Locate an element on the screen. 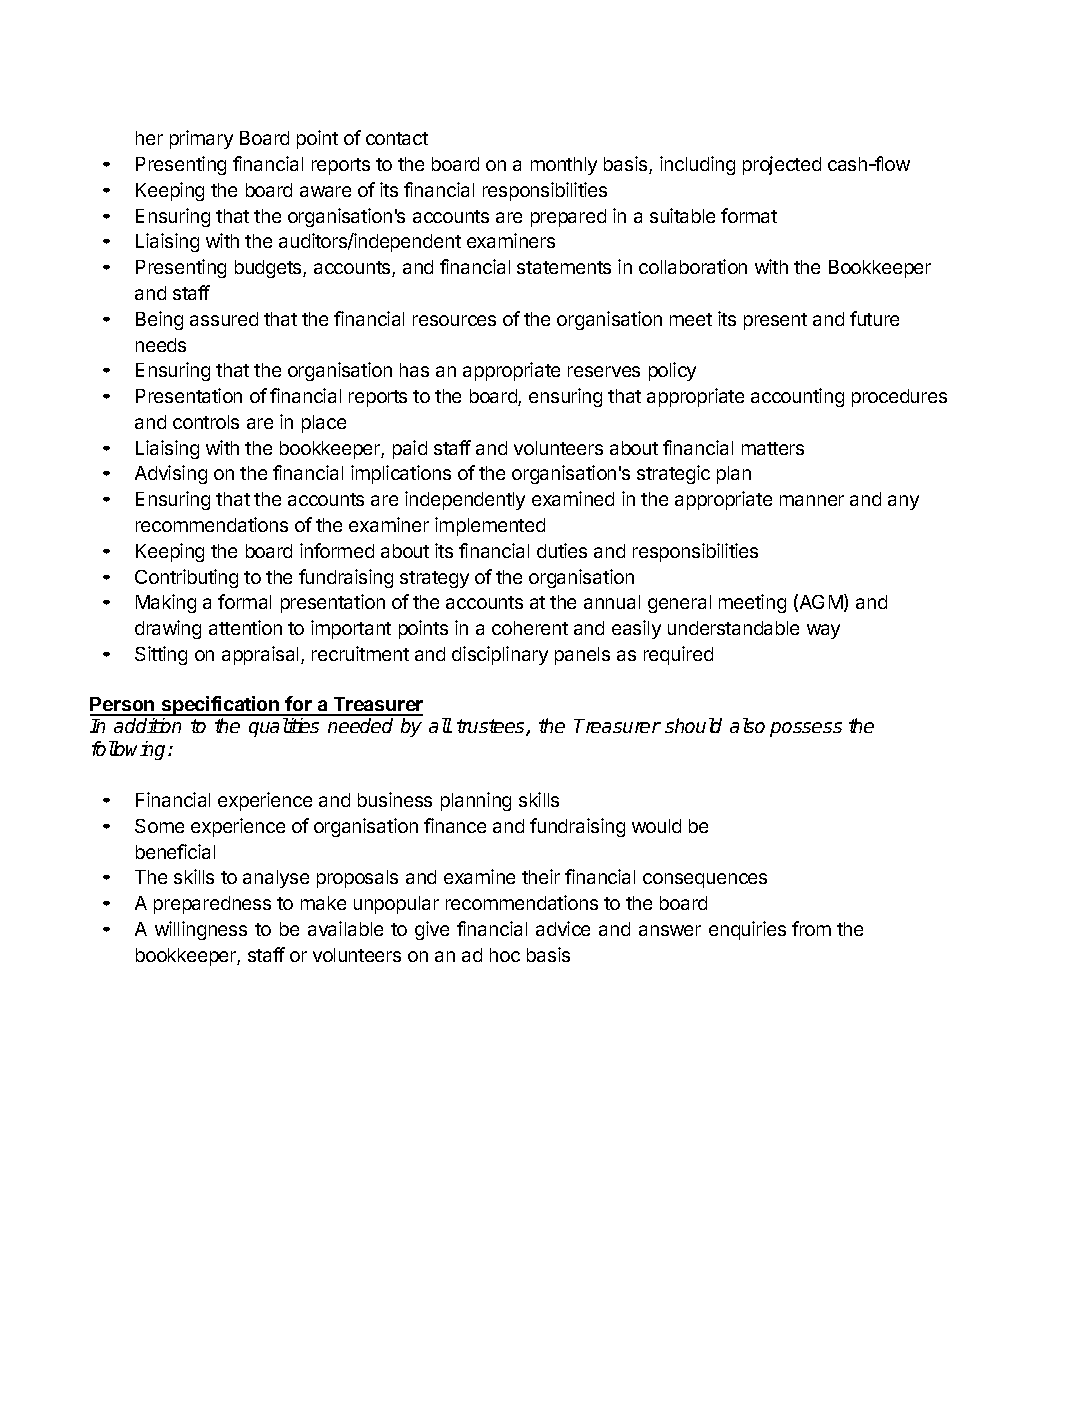 This screenshot has width=1084, height=1403. needs is located at coordinates (161, 345).
